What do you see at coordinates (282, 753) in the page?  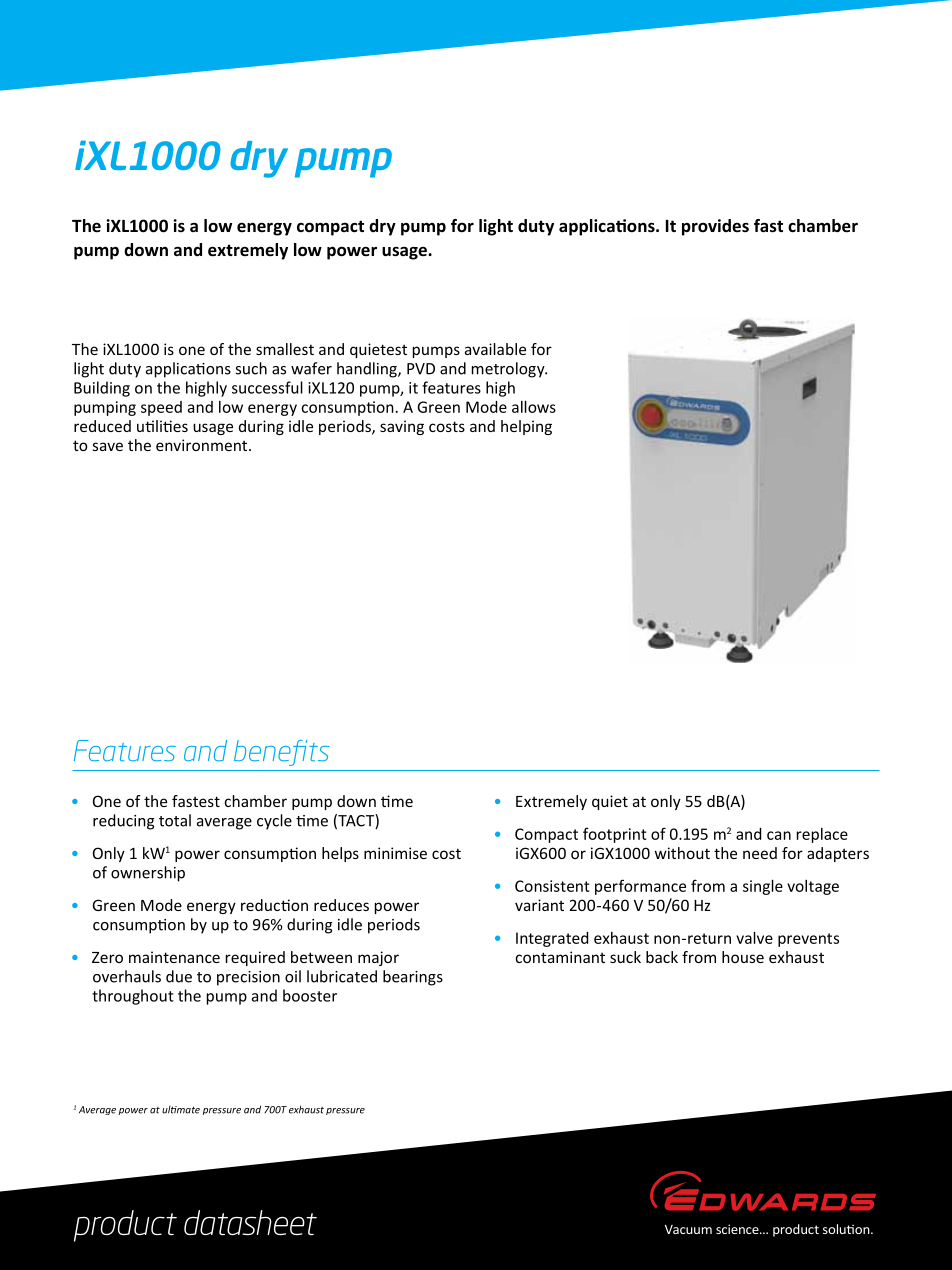 I see `benefits` at bounding box center [282, 753].
